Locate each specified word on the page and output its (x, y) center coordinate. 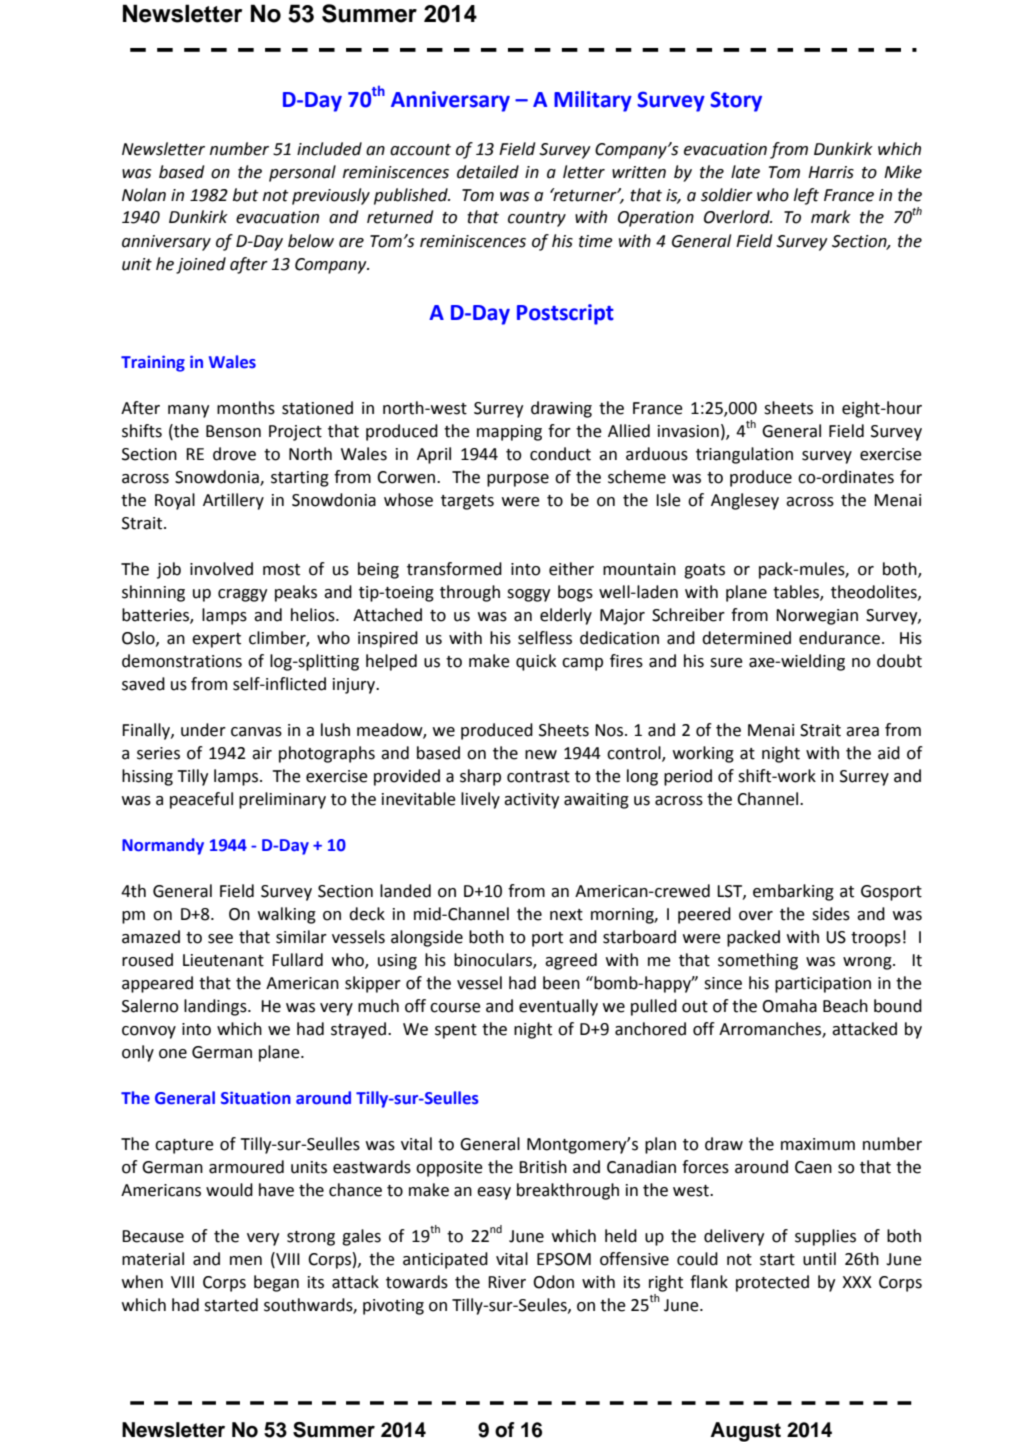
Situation (256, 1098)
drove (234, 454)
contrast (538, 777)
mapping (509, 433)
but (246, 195)
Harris (831, 172)
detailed (488, 172)
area (862, 732)
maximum (818, 1144)
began (276, 1283)
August (745, 1432)
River (507, 1282)
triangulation (744, 455)
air (262, 753)
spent (456, 1031)
